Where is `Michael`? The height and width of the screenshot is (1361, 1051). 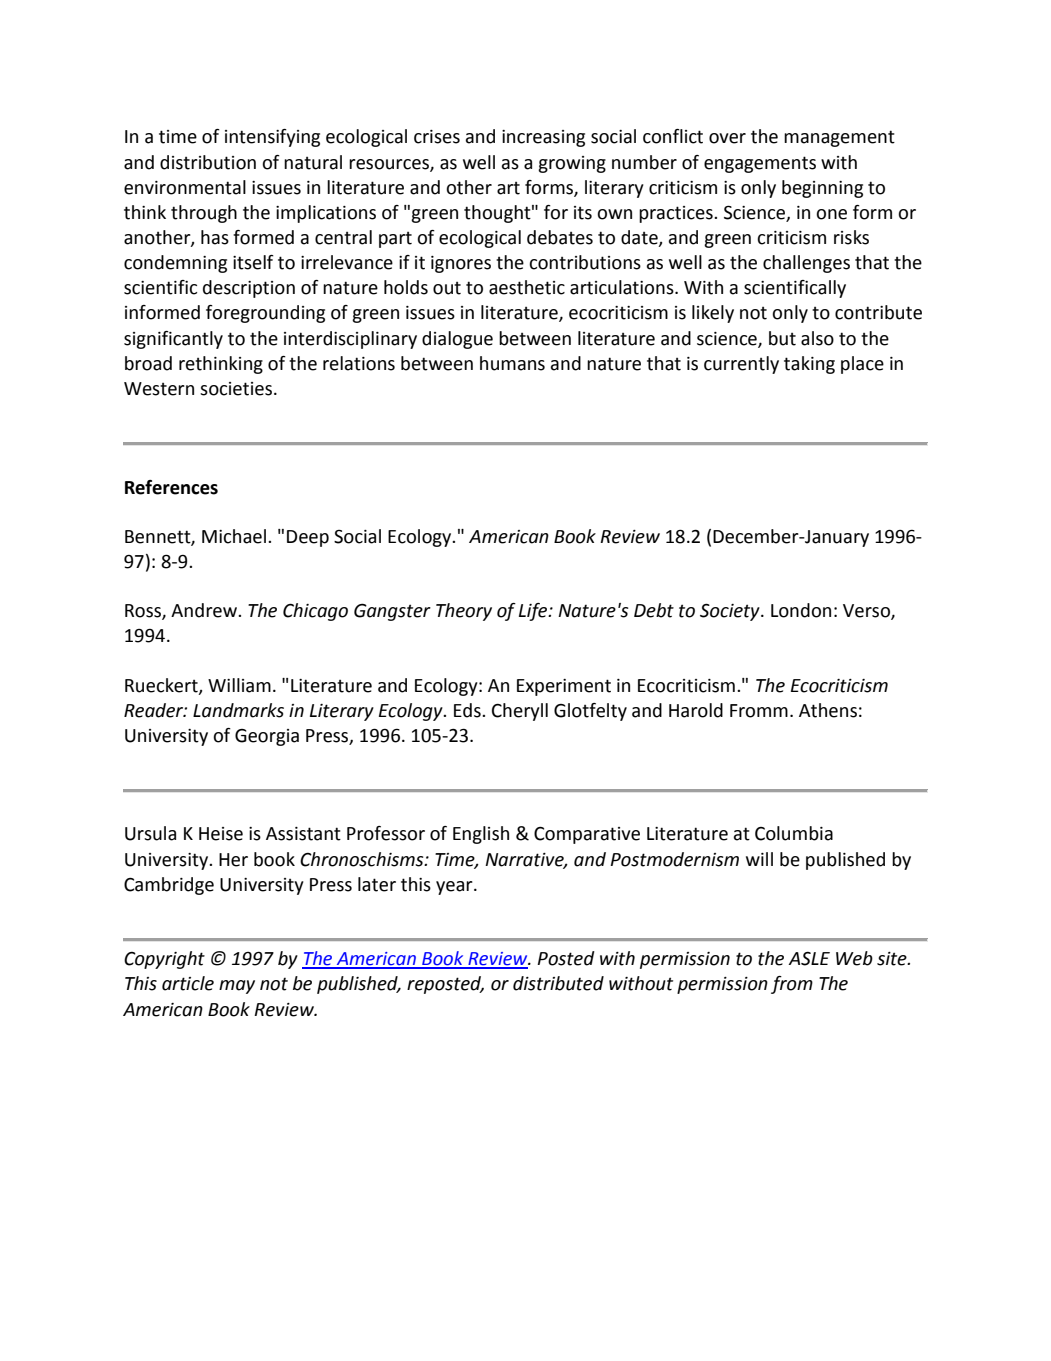 Michael is located at coordinates (234, 536).
